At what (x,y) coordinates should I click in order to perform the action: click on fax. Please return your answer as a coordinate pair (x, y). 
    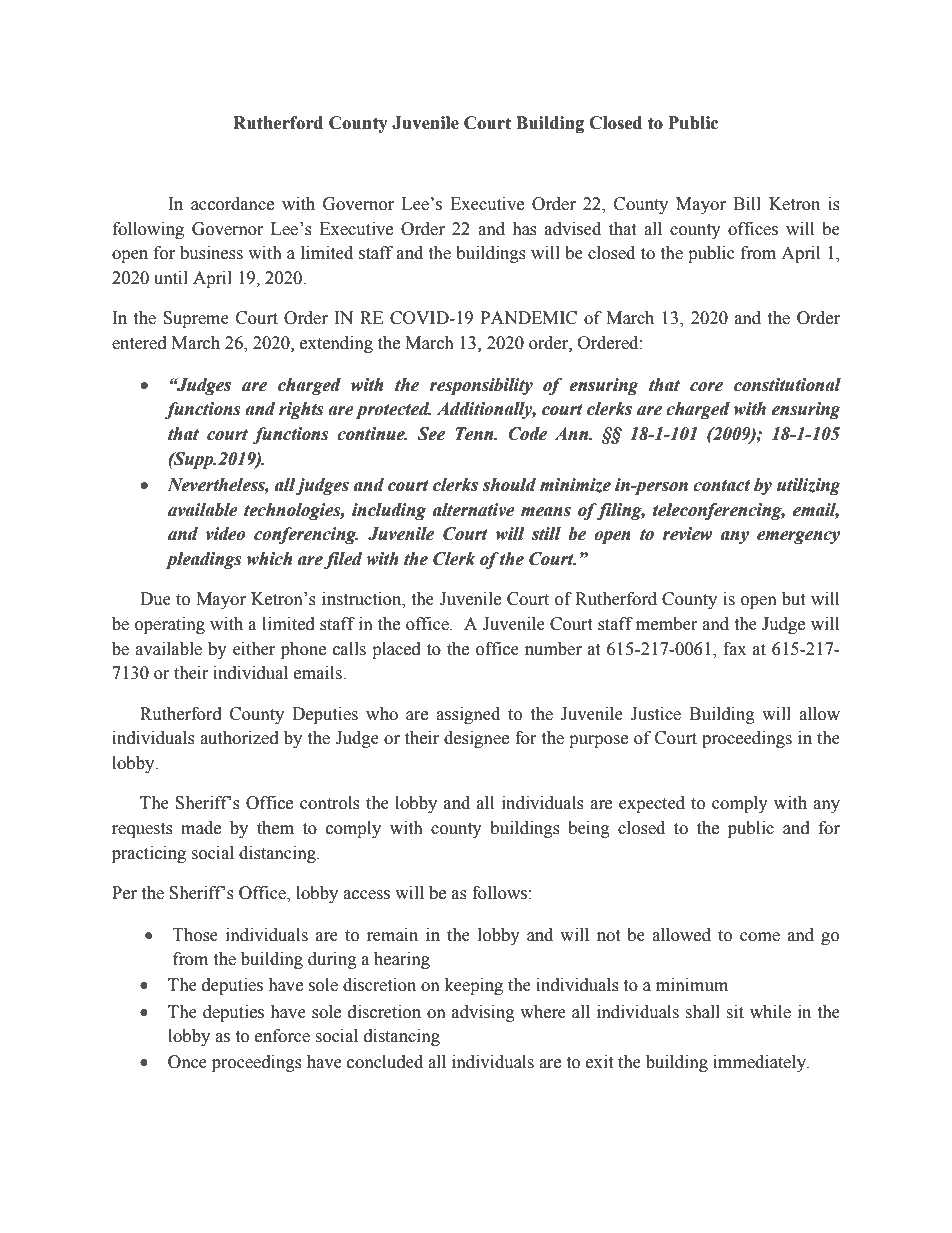
    Looking at the image, I should click on (734, 649).
